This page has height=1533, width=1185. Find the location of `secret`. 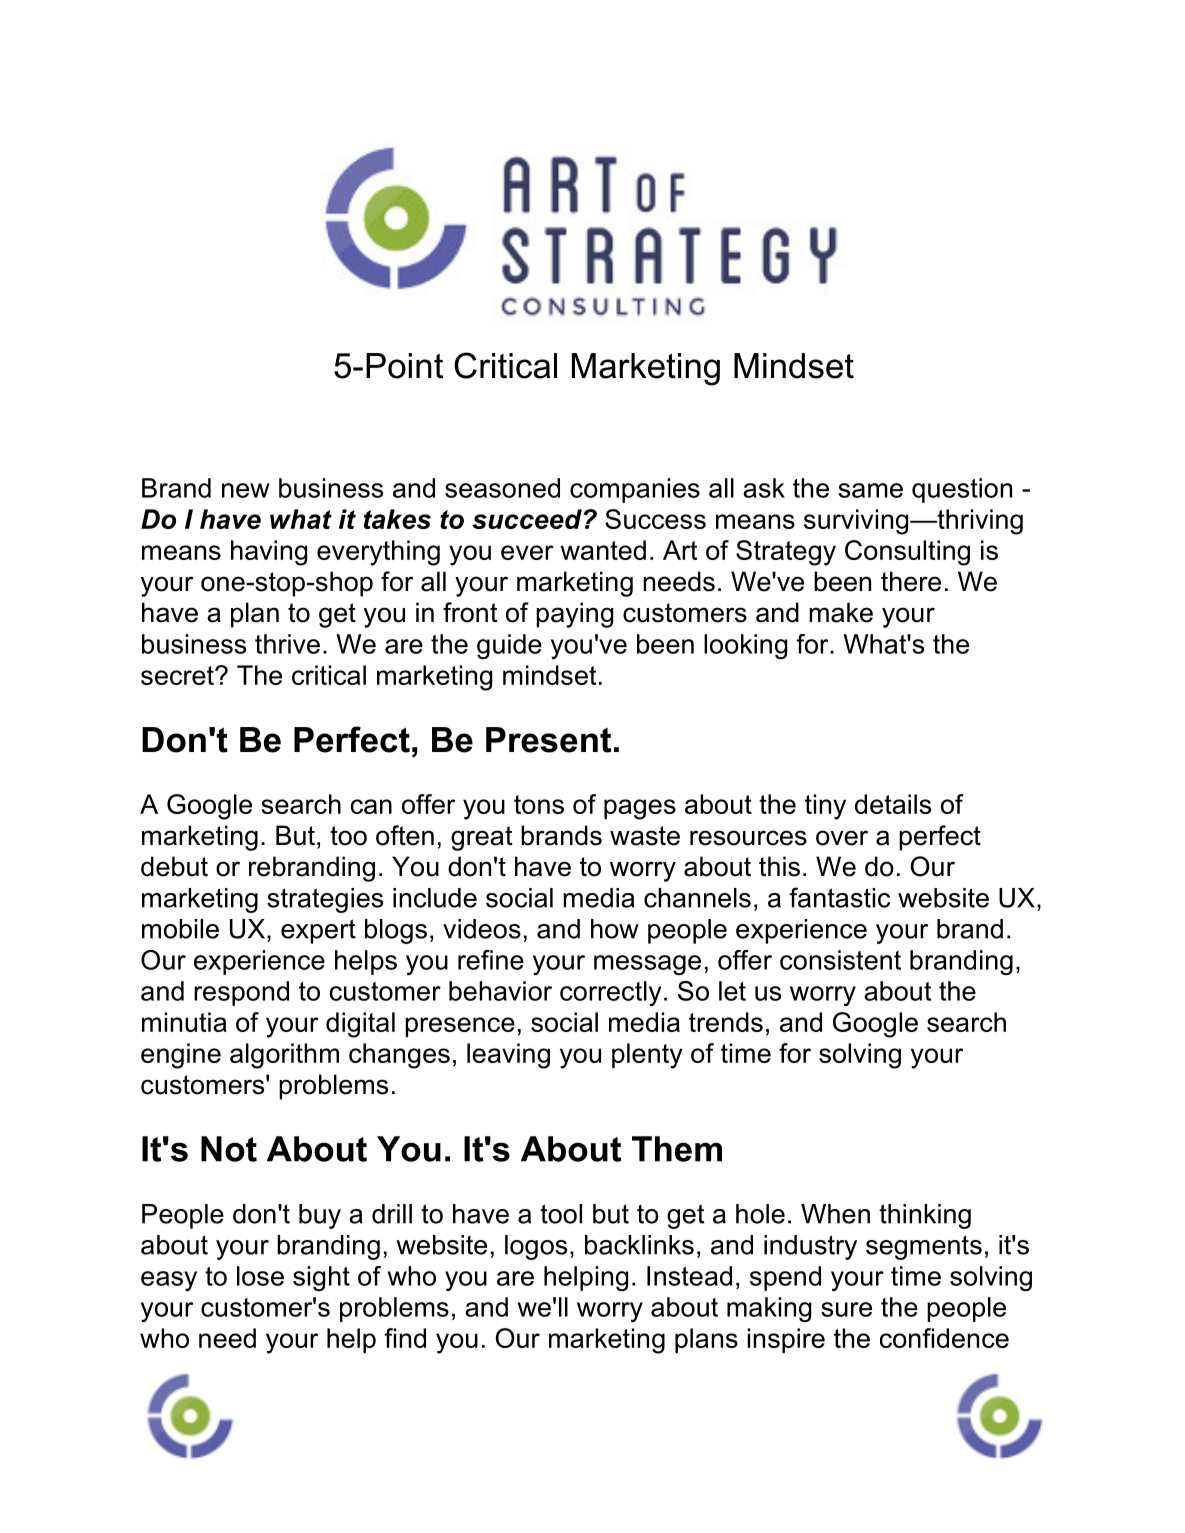

secret is located at coordinates (178, 675).
